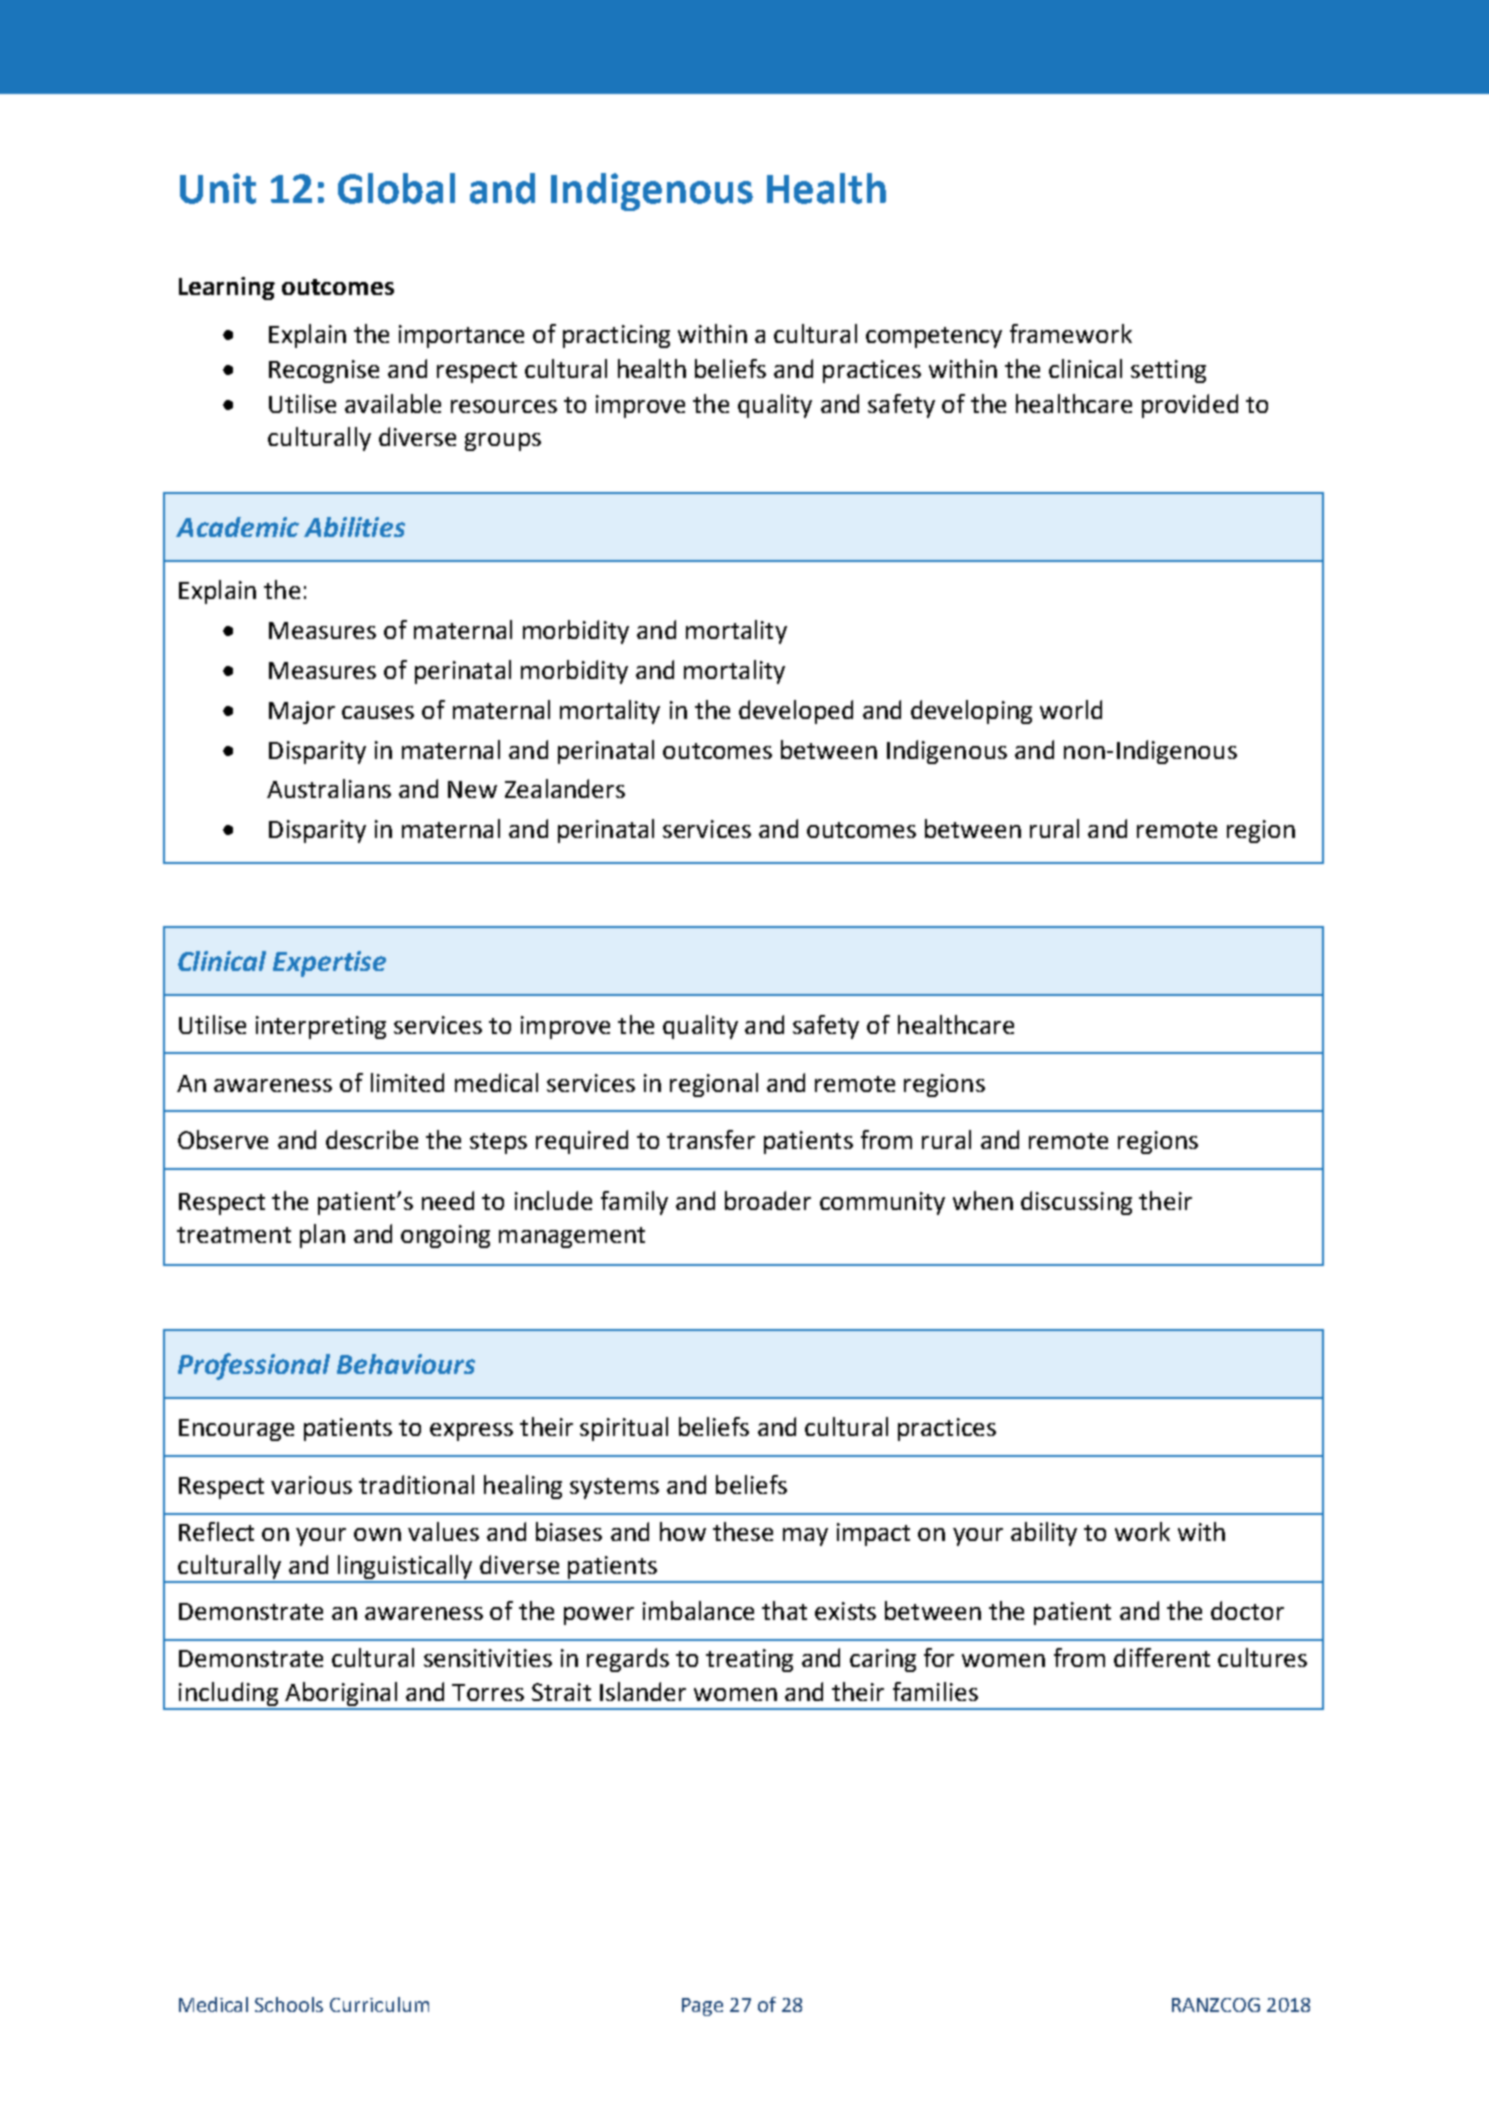 This image has height=2106, width=1489. What do you see at coordinates (1071, 709) in the image?
I see `world` at bounding box center [1071, 709].
